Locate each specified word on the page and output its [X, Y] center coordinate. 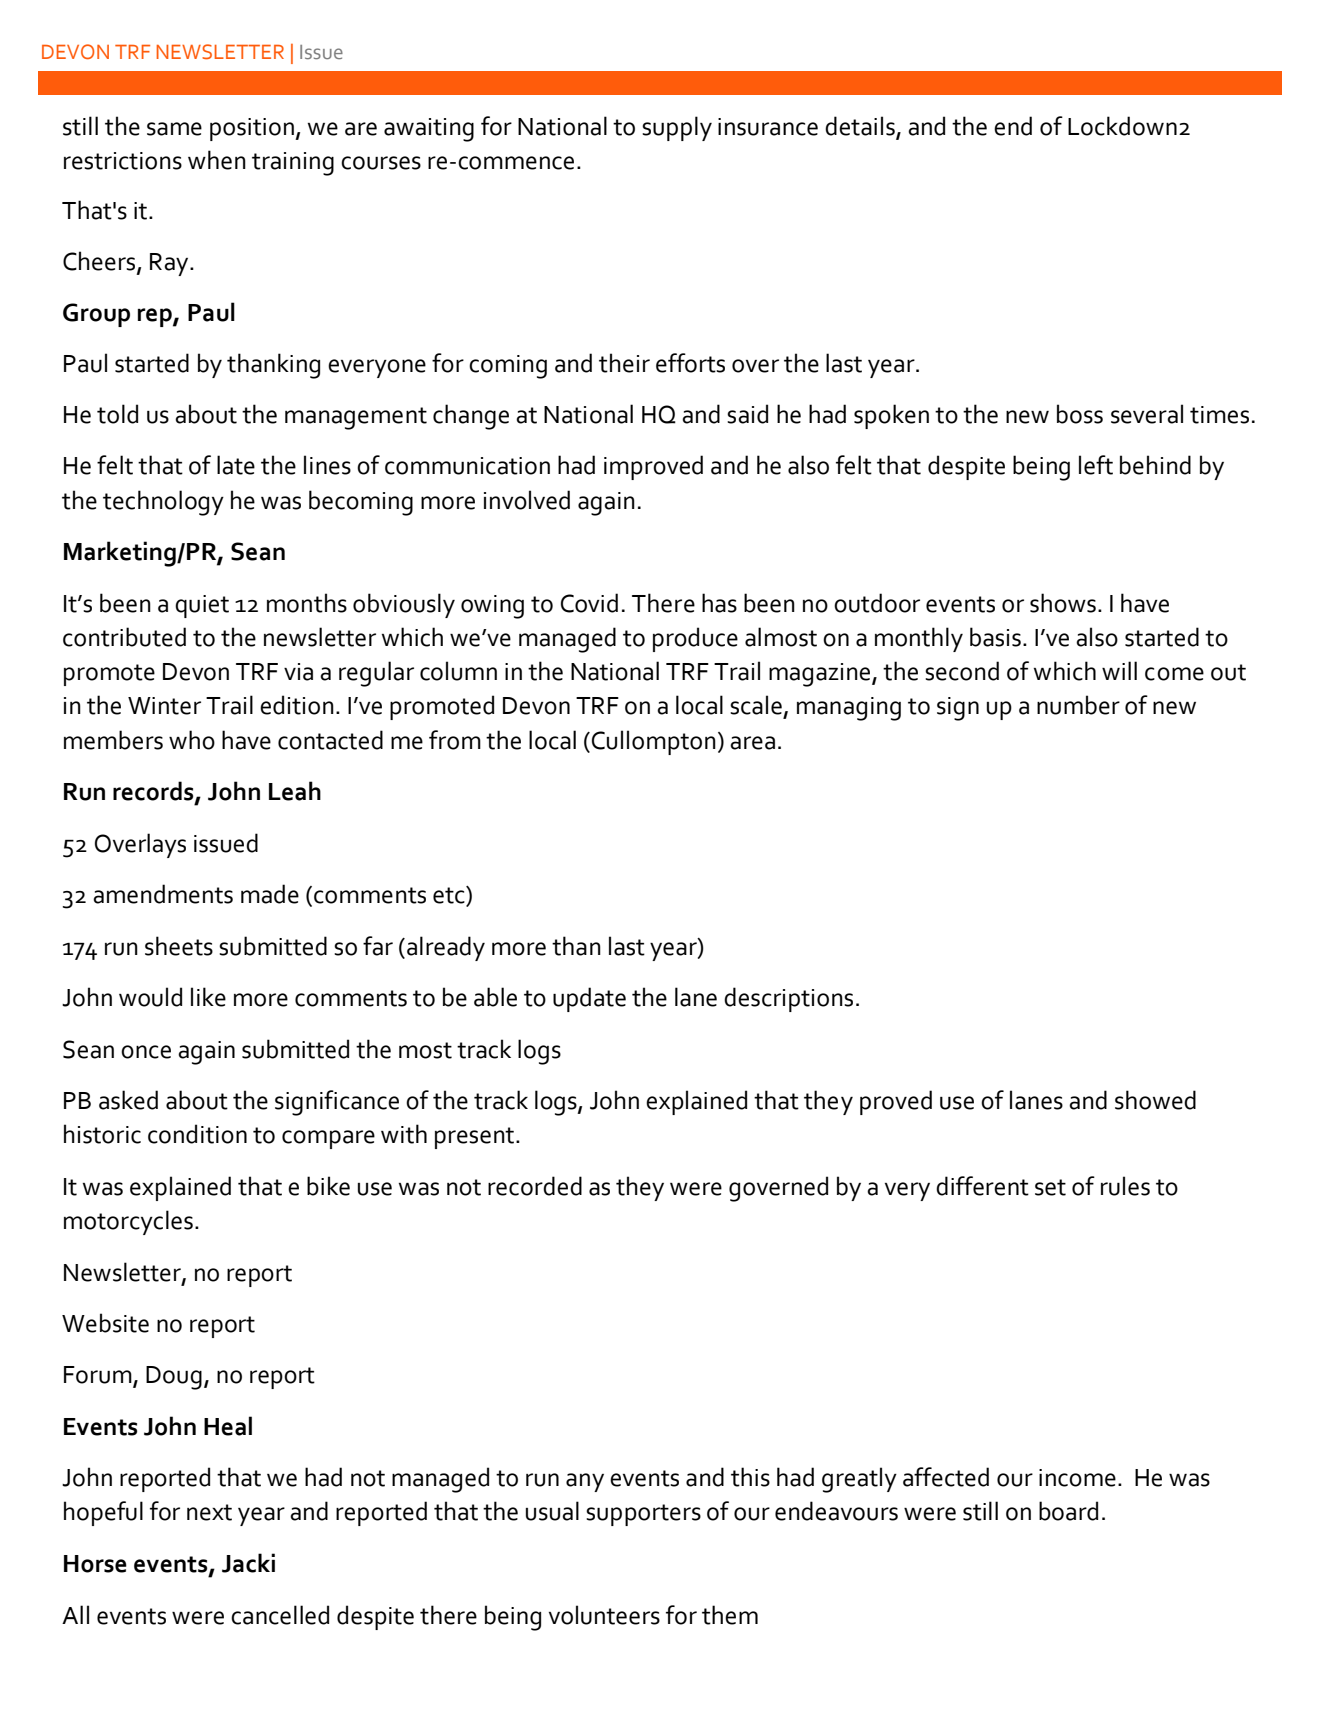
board [1068, 1511]
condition [197, 1134]
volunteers [604, 1615]
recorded [535, 1186]
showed [1155, 1100]
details [861, 127]
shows [1063, 603]
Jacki [248, 1563]
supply [677, 128]
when [217, 160]
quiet [202, 606]
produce [695, 639]
